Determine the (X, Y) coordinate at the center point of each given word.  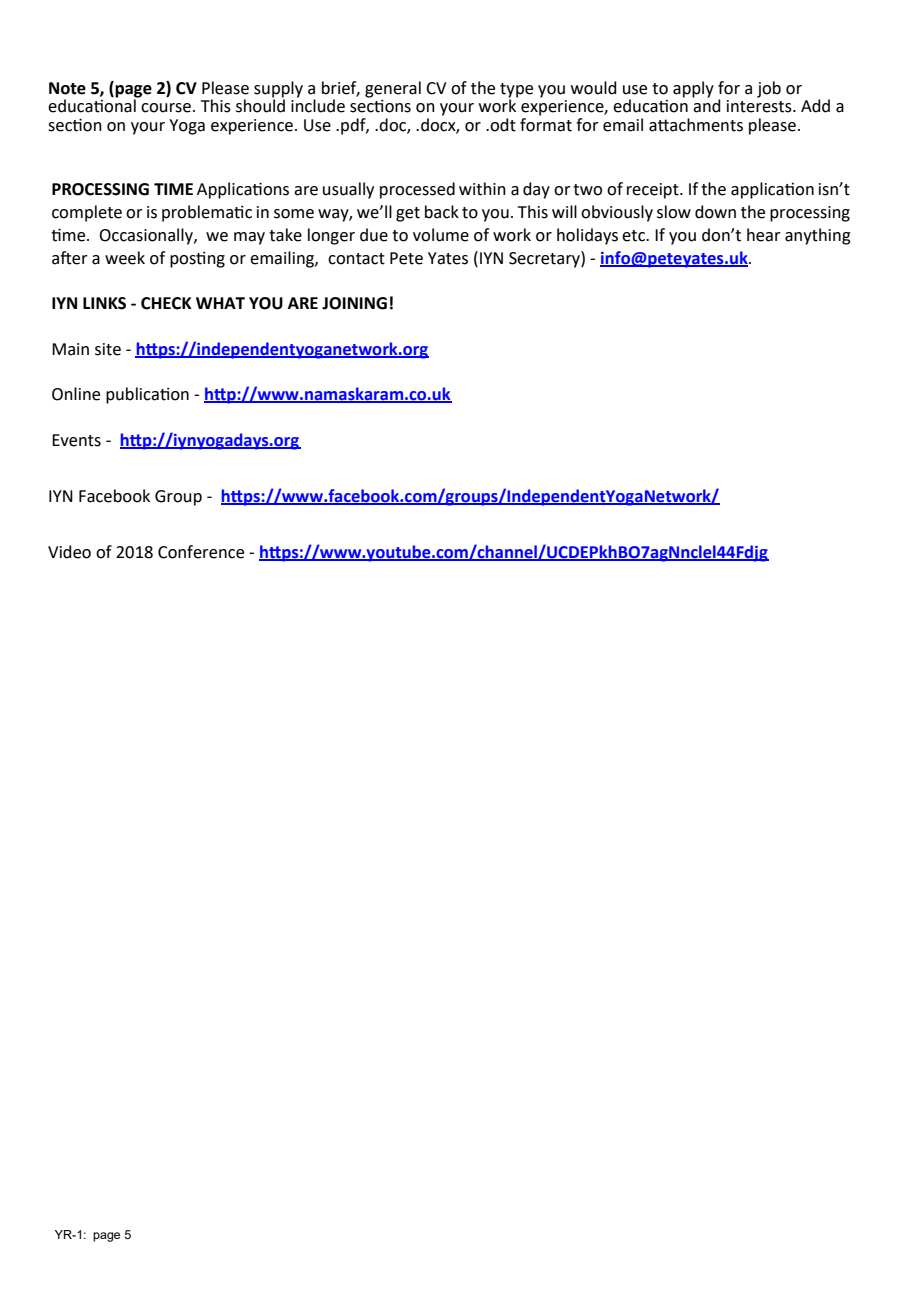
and (707, 105)
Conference (201, 552)
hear (764, 235)
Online (76, 394)
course (166, 108)
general (393, 89)
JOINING (354, 303)
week (125, 258)
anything (818, 236)
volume (441, 235)
